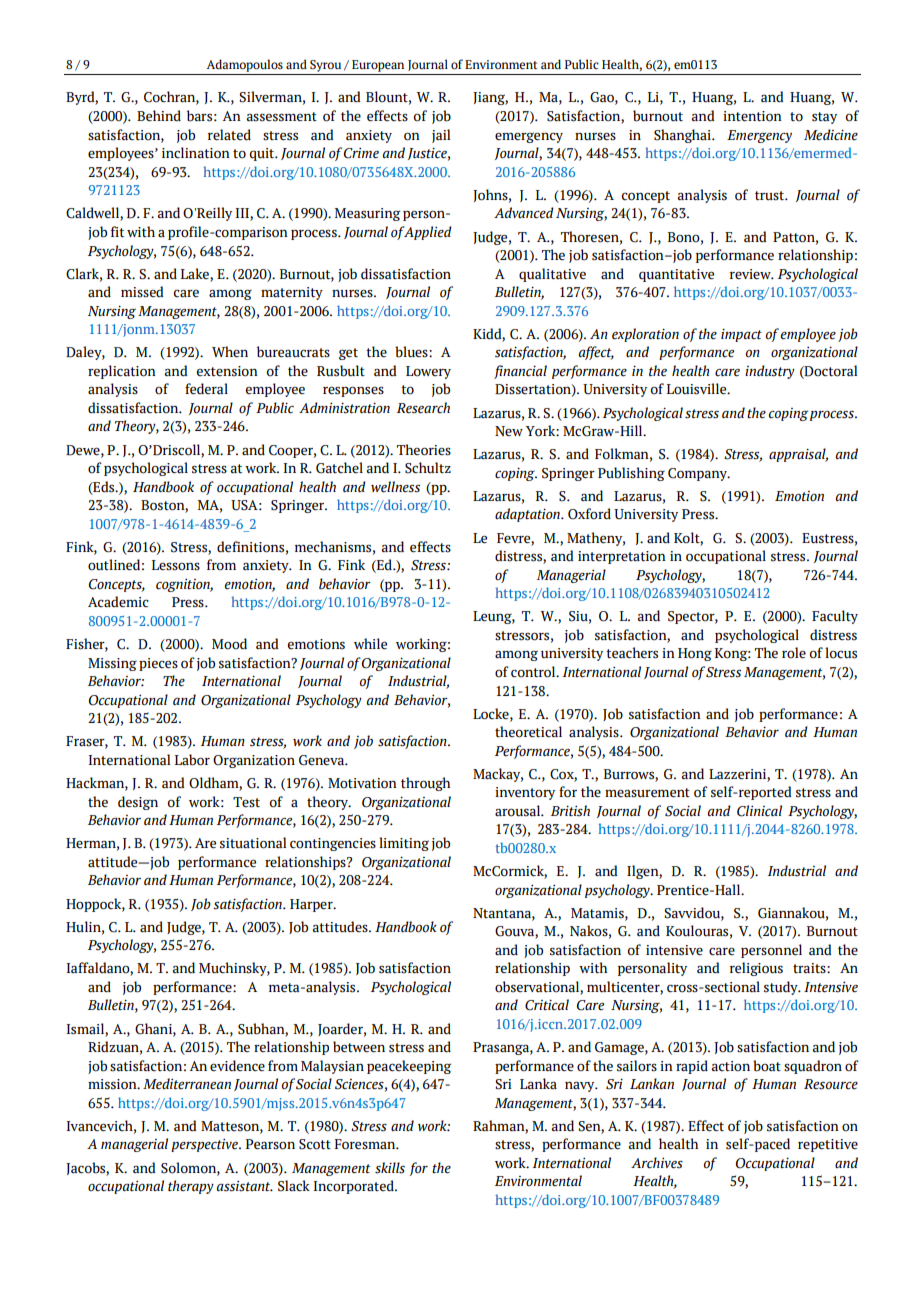 The image size is (924, 1307). What do you see at coordinates (770, 372) in the page?
I see `industry` at bounding box center [770, 372].
